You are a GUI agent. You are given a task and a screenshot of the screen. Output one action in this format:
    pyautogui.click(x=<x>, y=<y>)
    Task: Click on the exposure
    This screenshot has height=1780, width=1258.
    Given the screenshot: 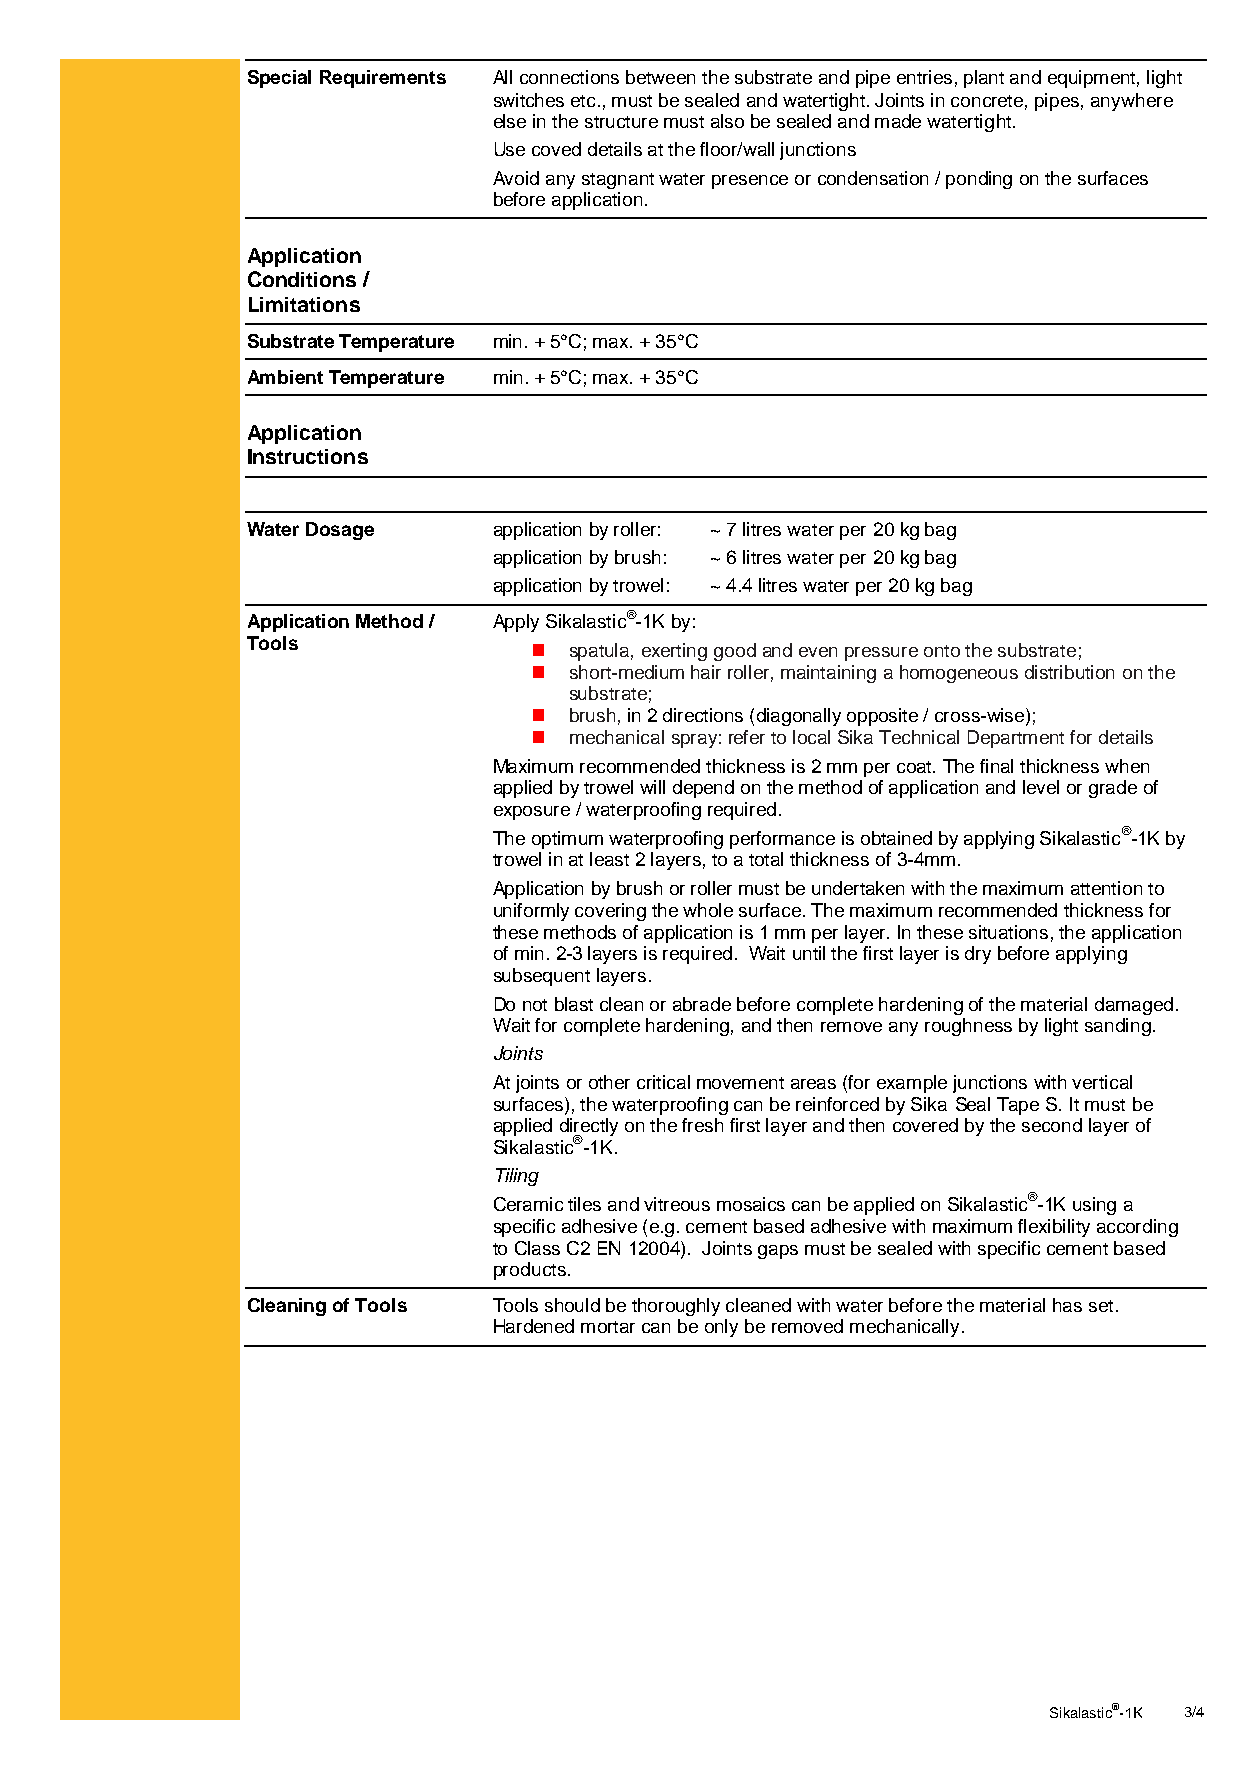 What is the action you would take?
    pyautogui.click(x=532, y=813)
